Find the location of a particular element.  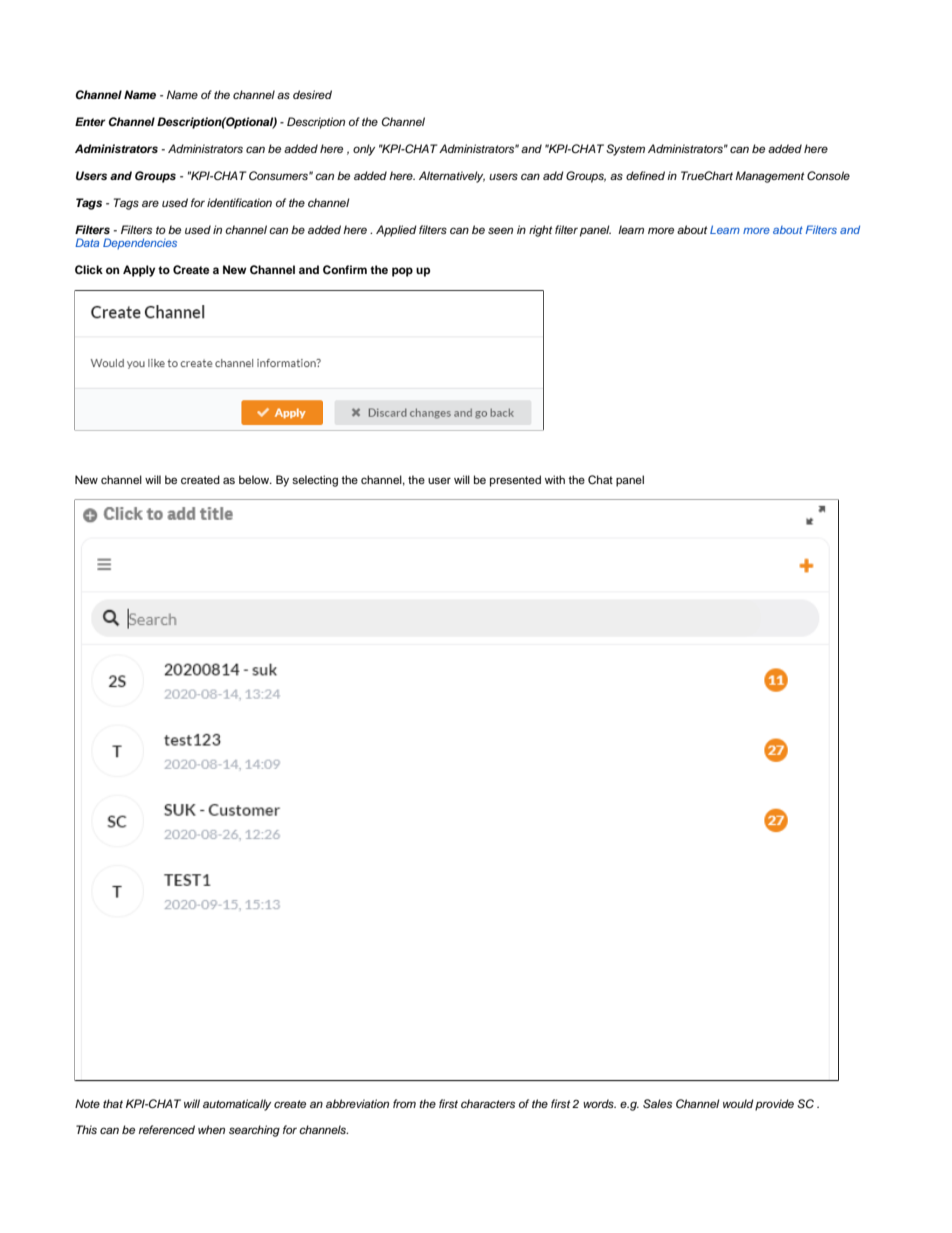

Alternatively is located at coordinates (452, 177).
